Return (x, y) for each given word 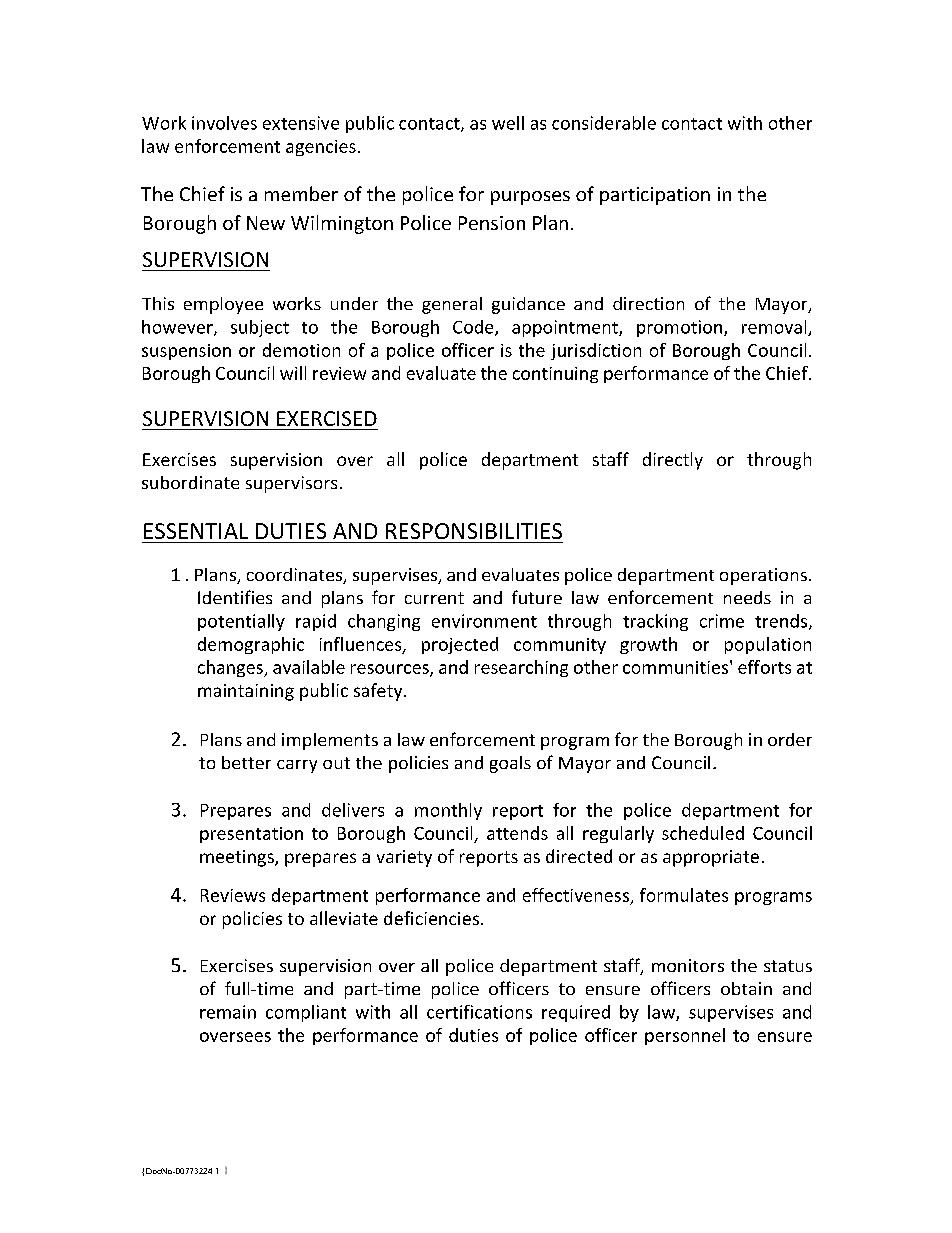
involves (224, 123)
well (508, 123)
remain (228, 1012)
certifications (479, 1012)
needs (747, 597)
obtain (746, 988)
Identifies (235, 597)
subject (260, 328)
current (434, 598)
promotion (681, 328)
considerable (604, 123)
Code (474, 328)
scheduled (703, 833)
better (246, 762)
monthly (448, 811)
